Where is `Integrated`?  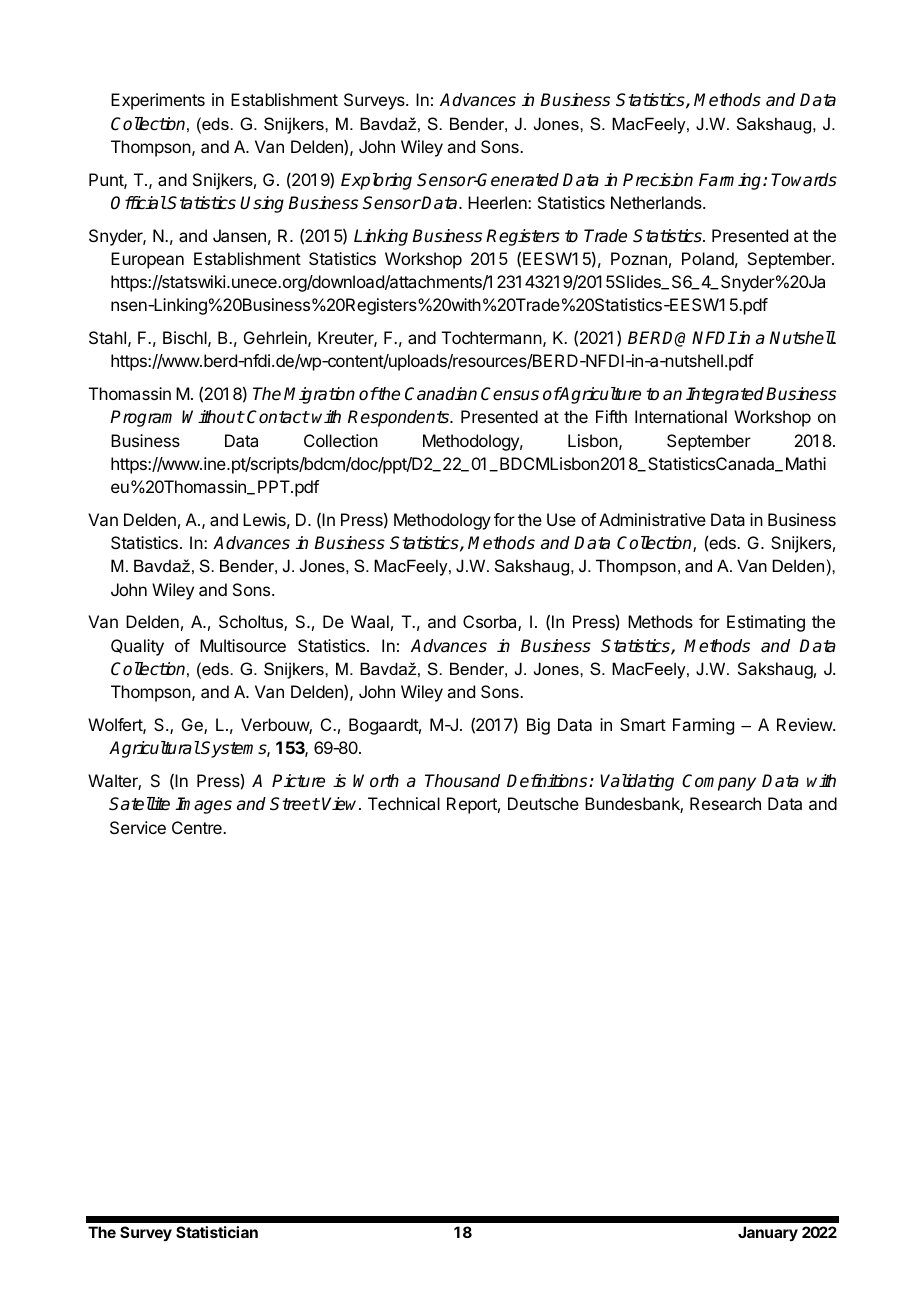 Integrated is located at coordinates (726, 395).
